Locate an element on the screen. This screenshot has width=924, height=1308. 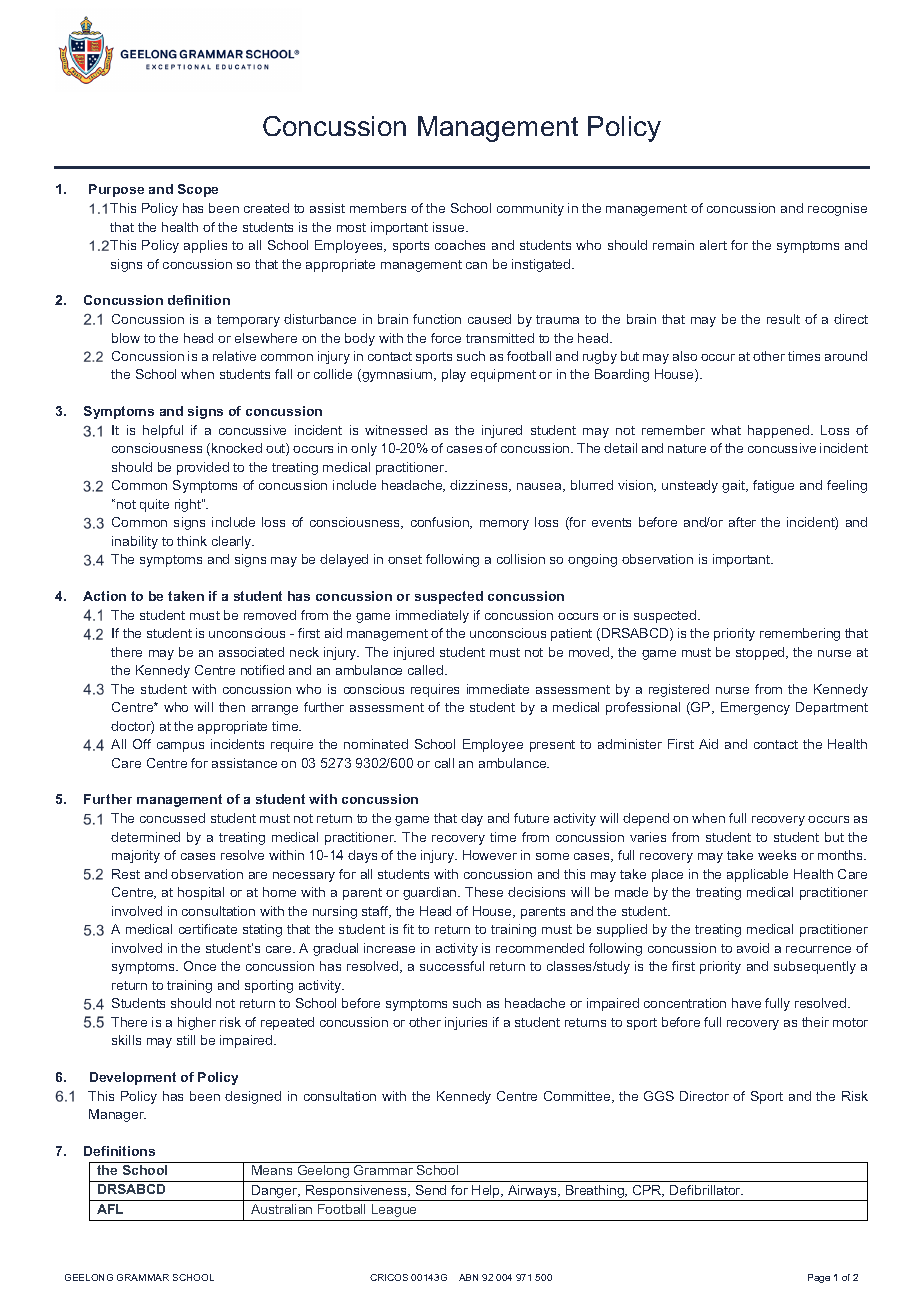
Page is located at coordinates (819, 1278).
